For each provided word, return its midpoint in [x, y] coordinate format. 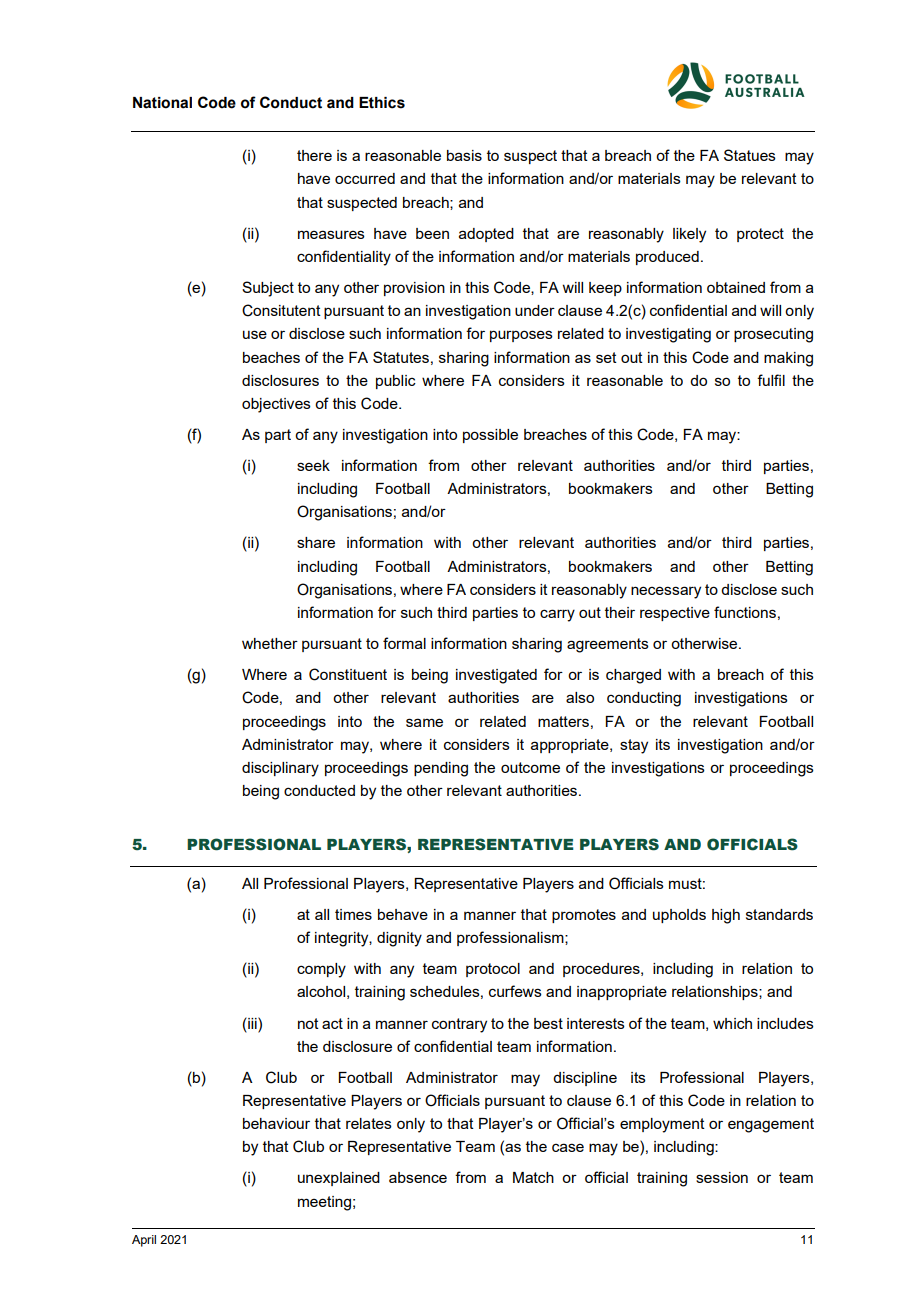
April [144, 1241]
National [162, 103]
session [722, 1177]
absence [418, 1177]
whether [270, 643]
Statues [750, 155]
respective [675, 614]
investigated [496, 676]
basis [464, 155]
